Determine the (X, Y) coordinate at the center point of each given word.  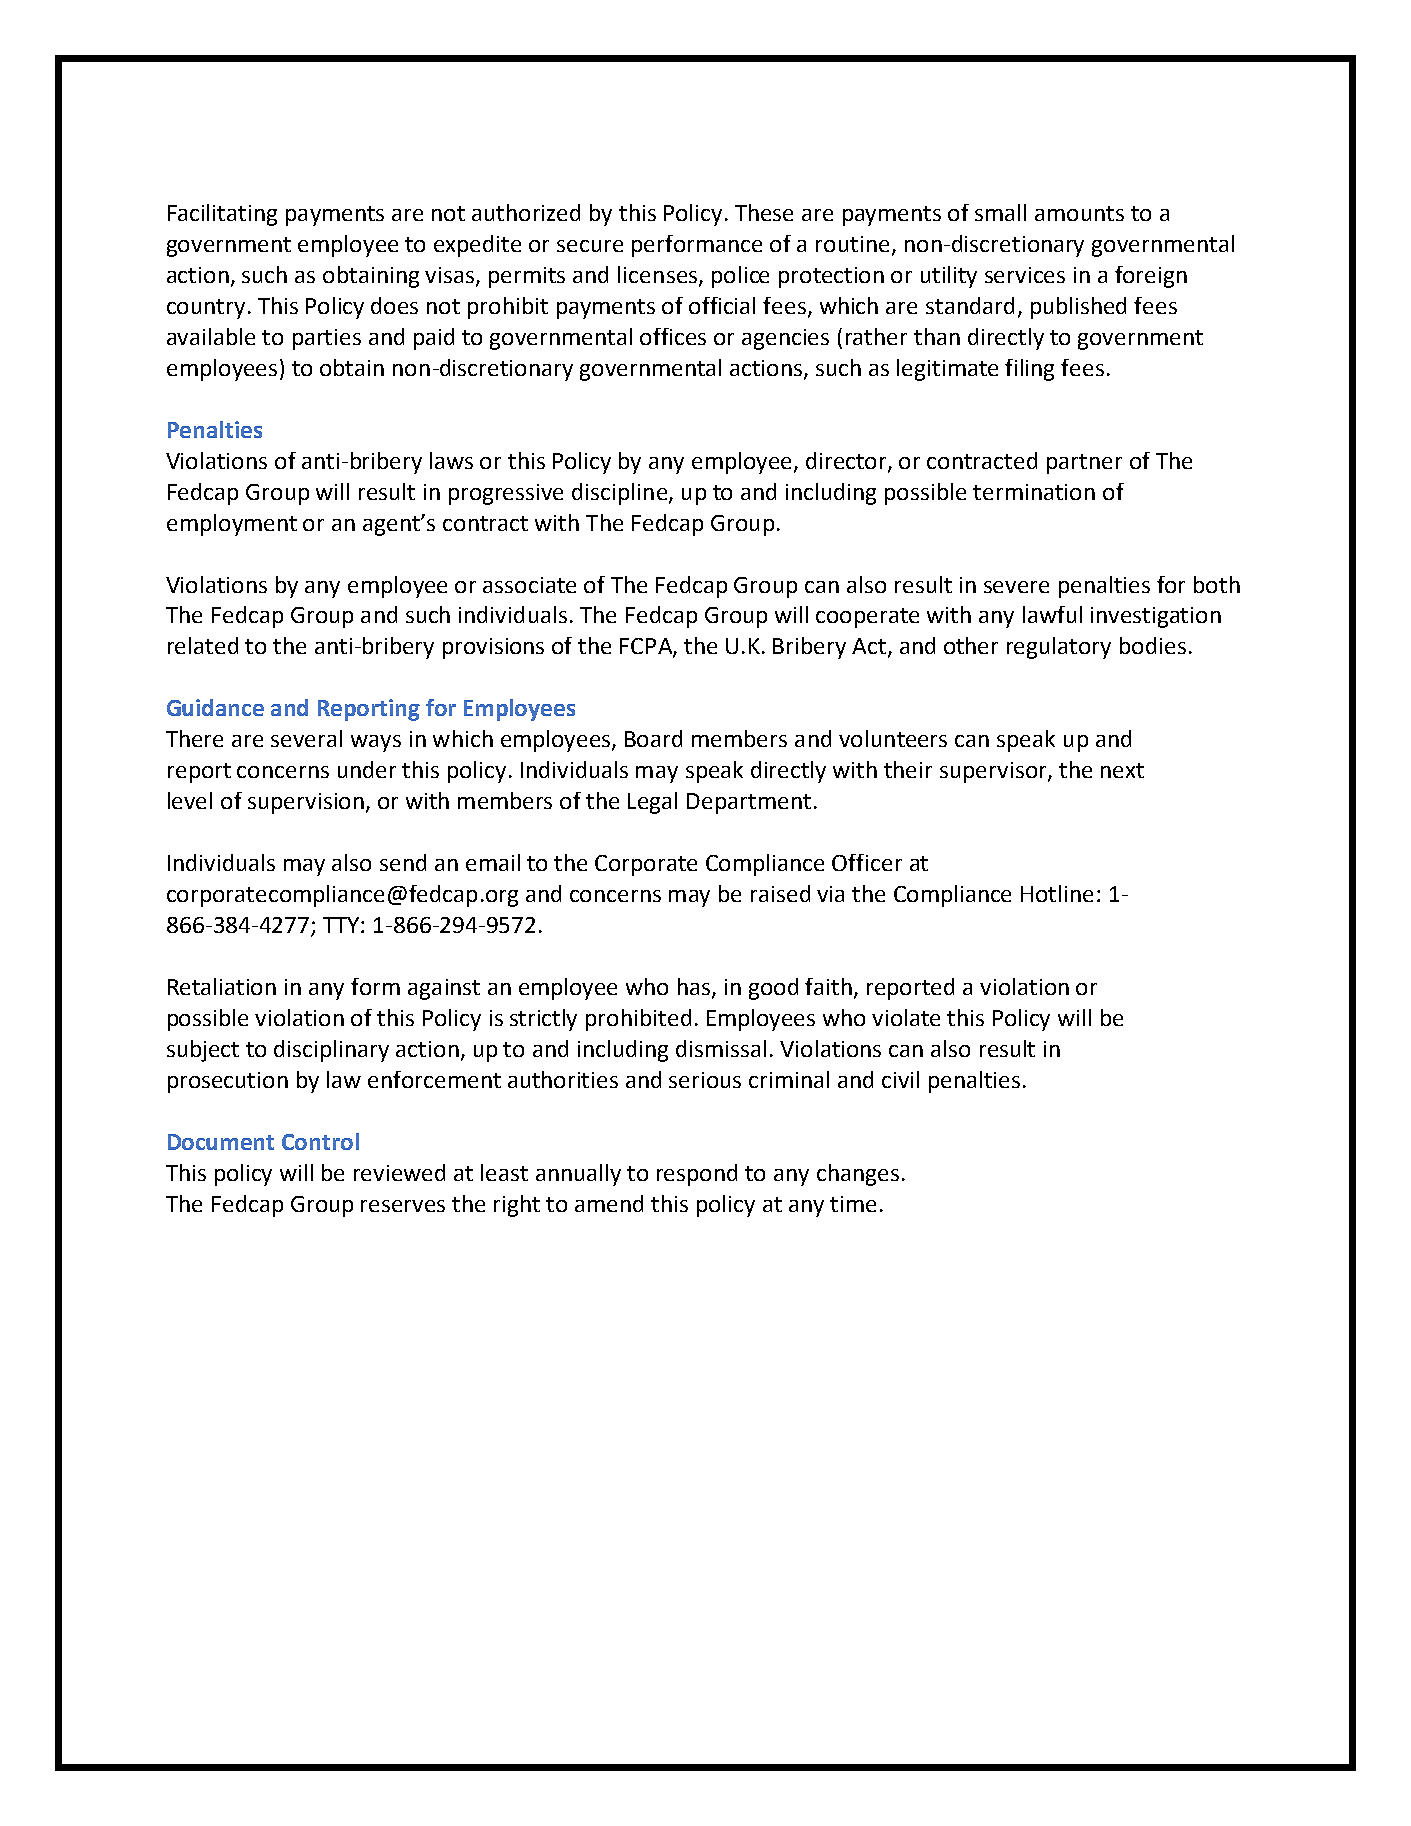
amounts (1079, 213)
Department (749, 803)
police (740, 277)
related (203, 645)
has (695, 988)
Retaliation (222, 986)
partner (1084, 464)
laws (451, 460)
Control (320, 1141)
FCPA (647, 647)
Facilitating (222, 215)
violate (906, 1017)
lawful (1052, 614)
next (1122, 770)
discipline (621, 494)
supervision (306, 803)
